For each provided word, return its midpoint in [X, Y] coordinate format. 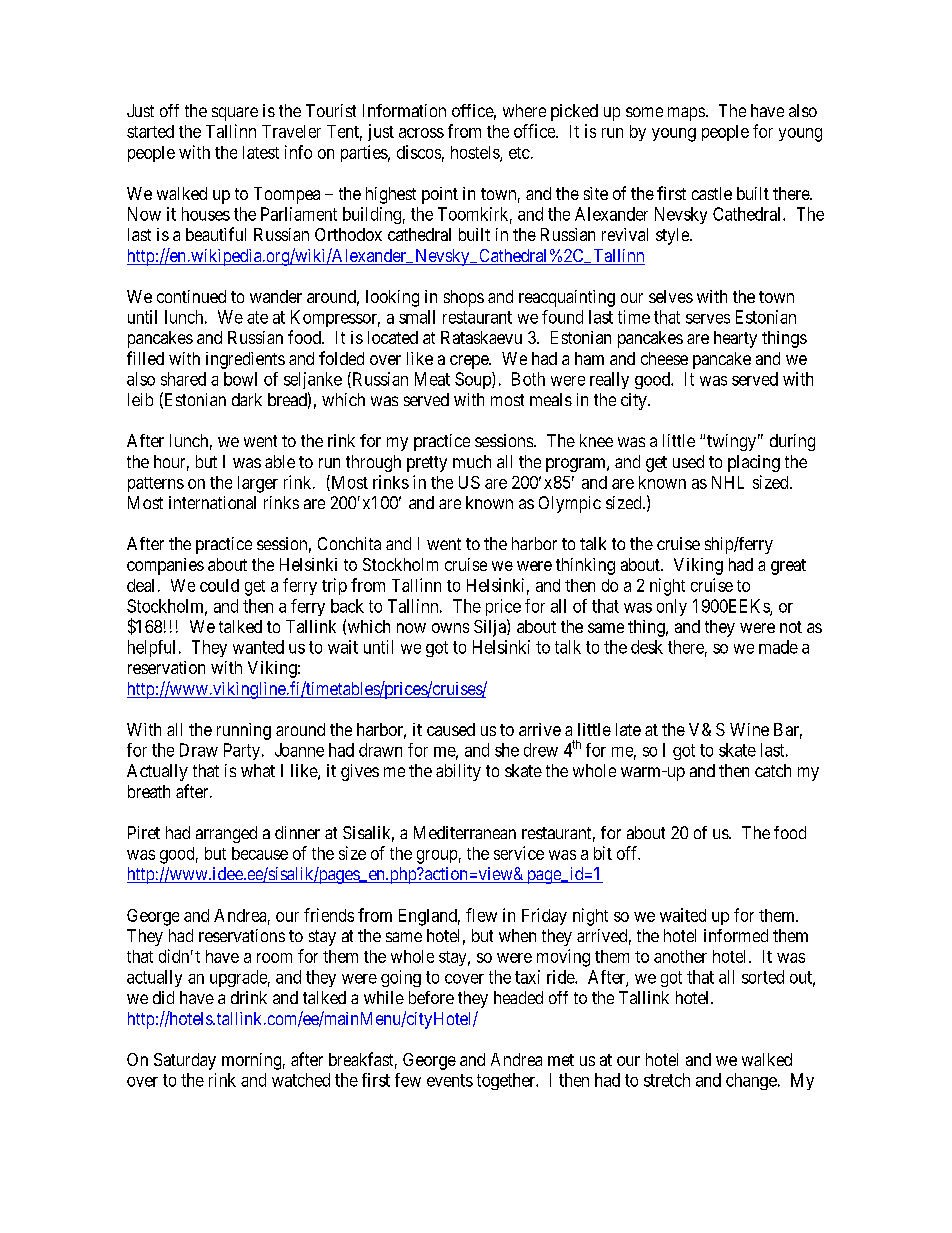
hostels [476, 153]
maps [686, 114]
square [235, 114]
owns [450, 628]
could [219, 585]
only [672, 607]
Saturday [185, 1061]
